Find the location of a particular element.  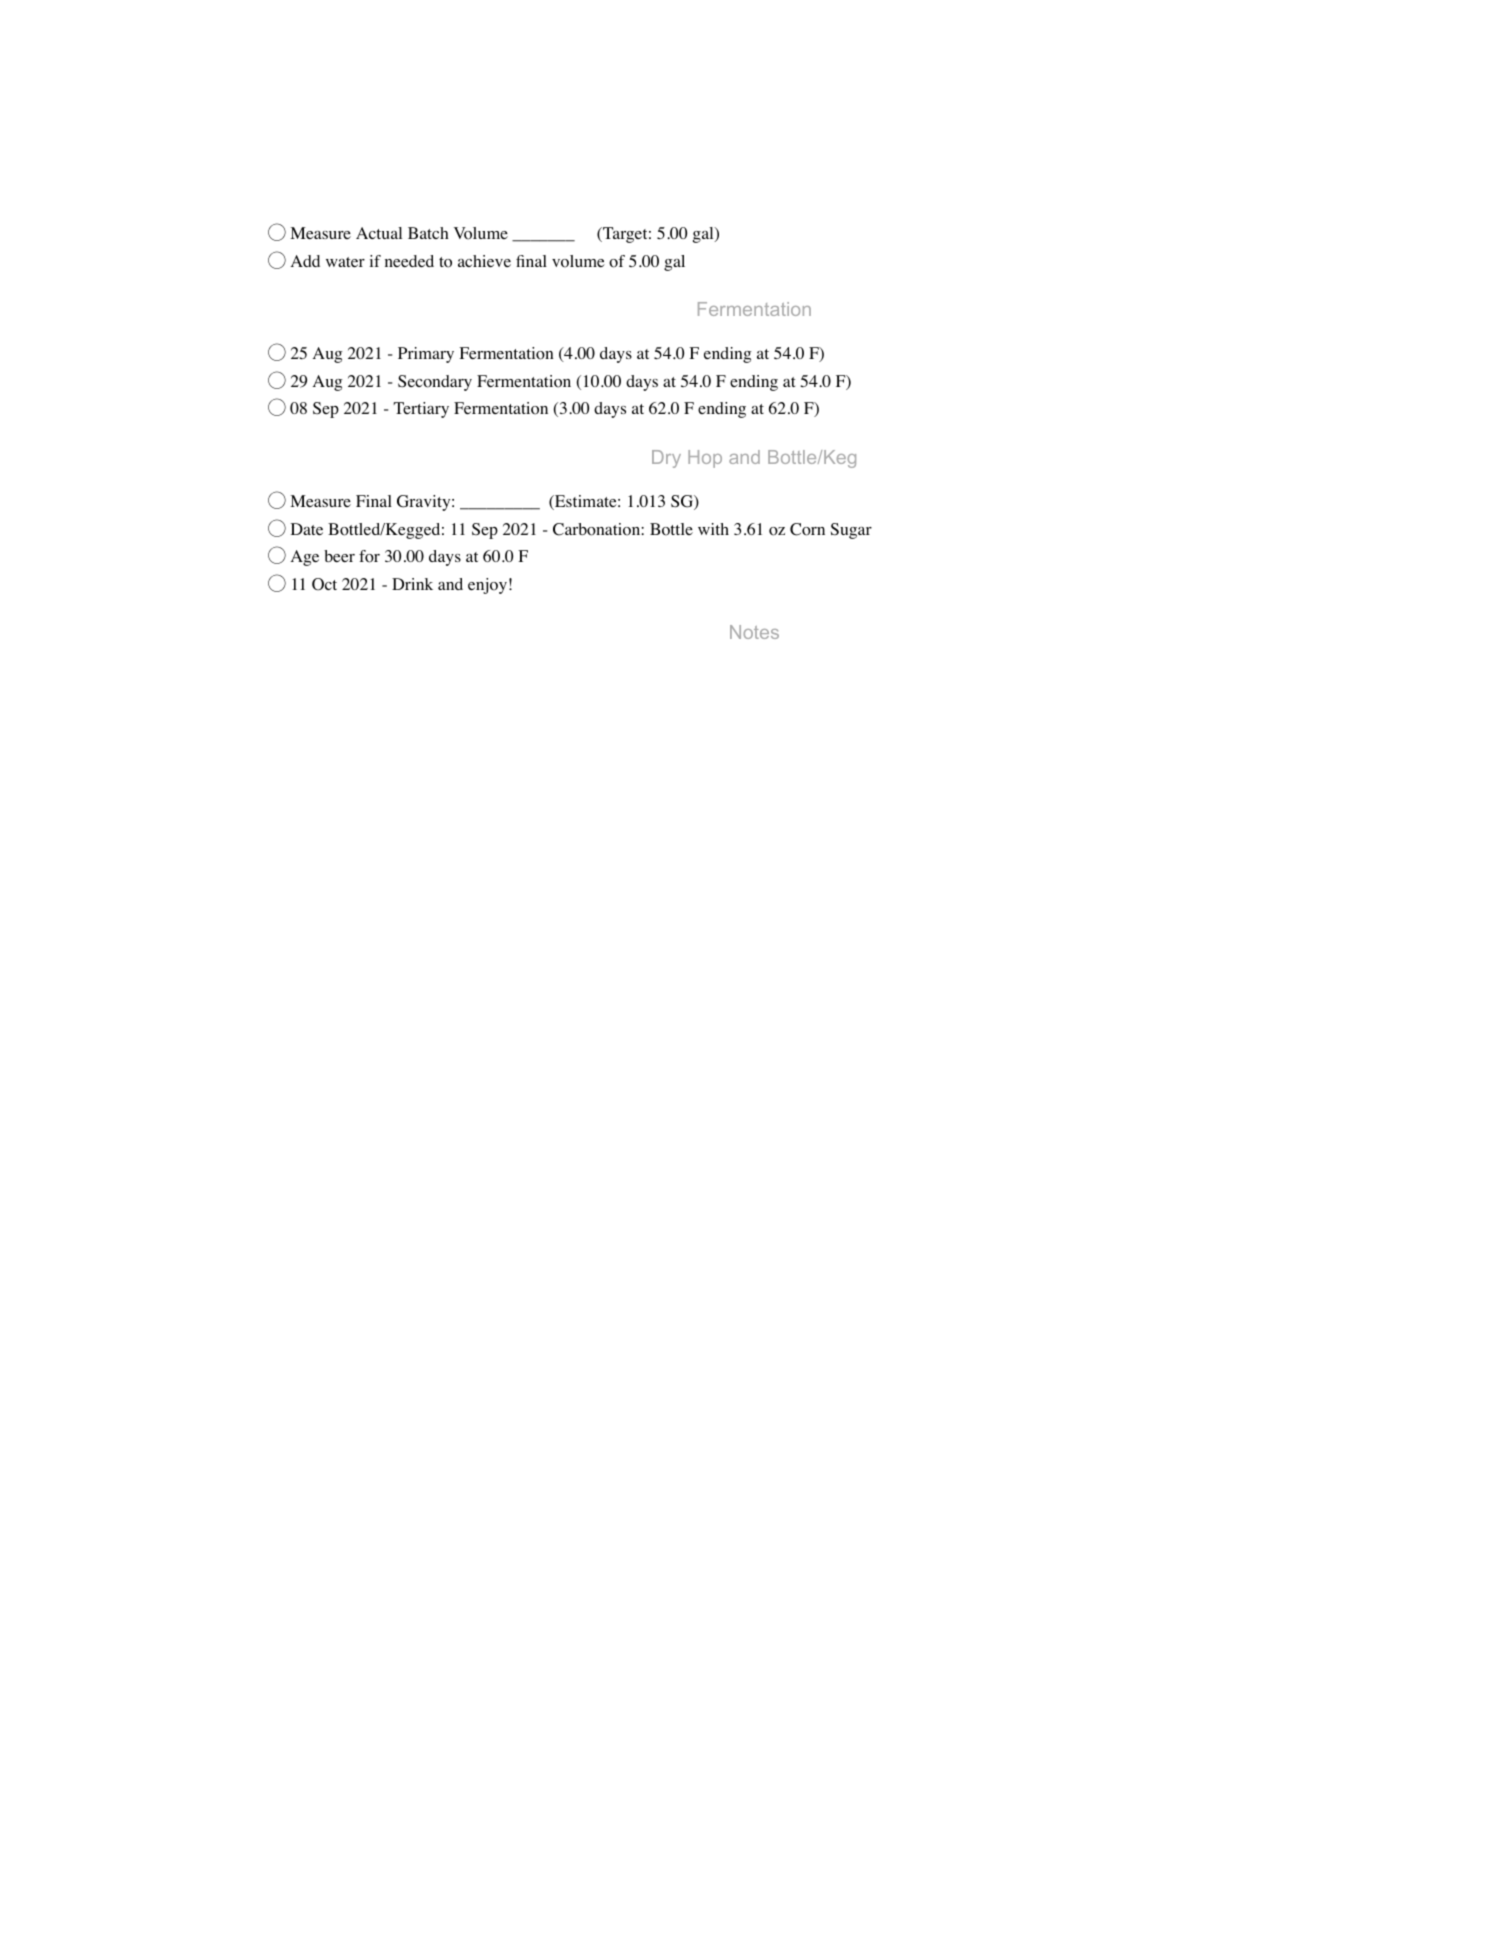

Drink is located at coordinates (412, 584).
